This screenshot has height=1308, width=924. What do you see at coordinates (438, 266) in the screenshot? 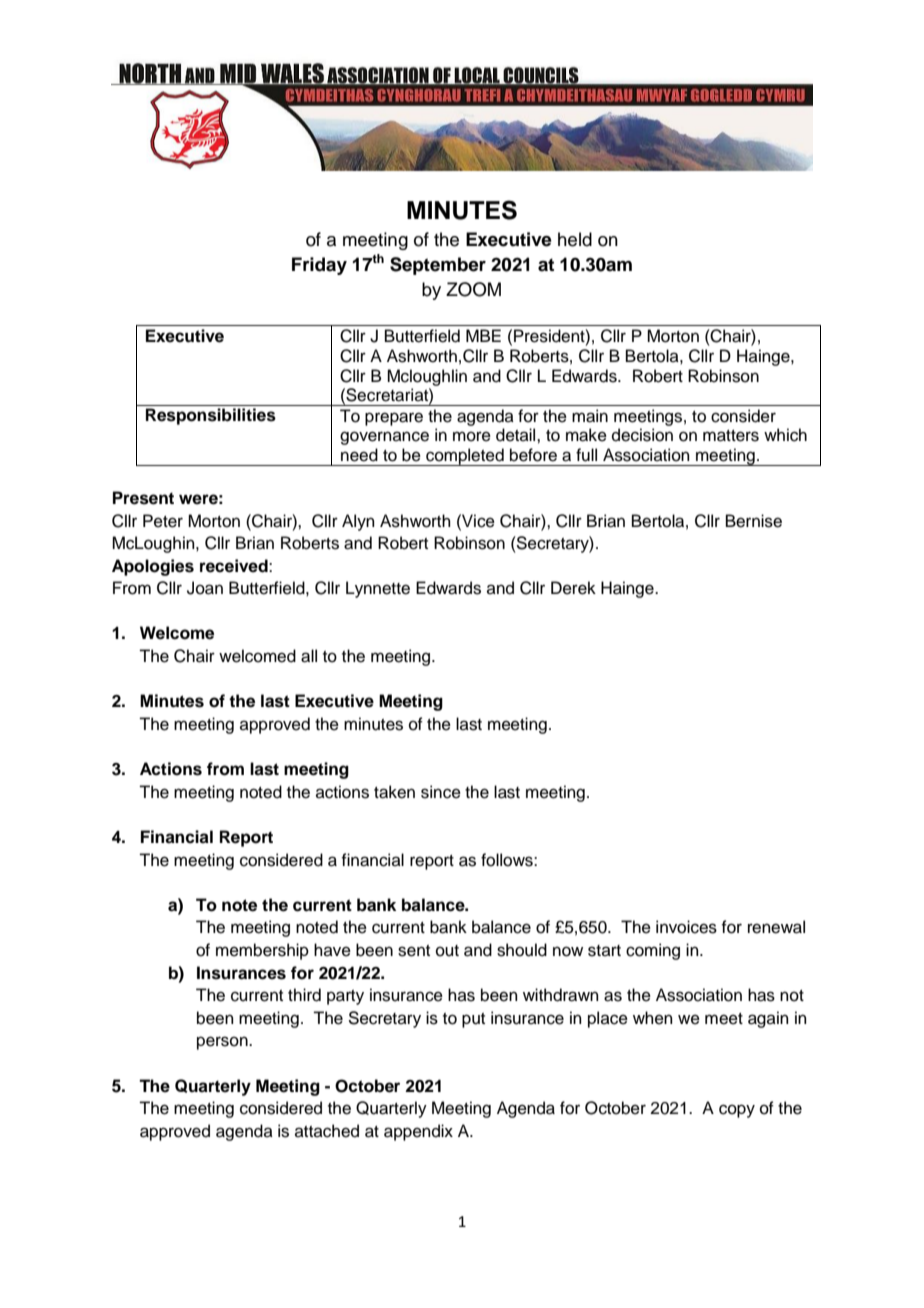
I see `September` at bounding box center [438, 266].
